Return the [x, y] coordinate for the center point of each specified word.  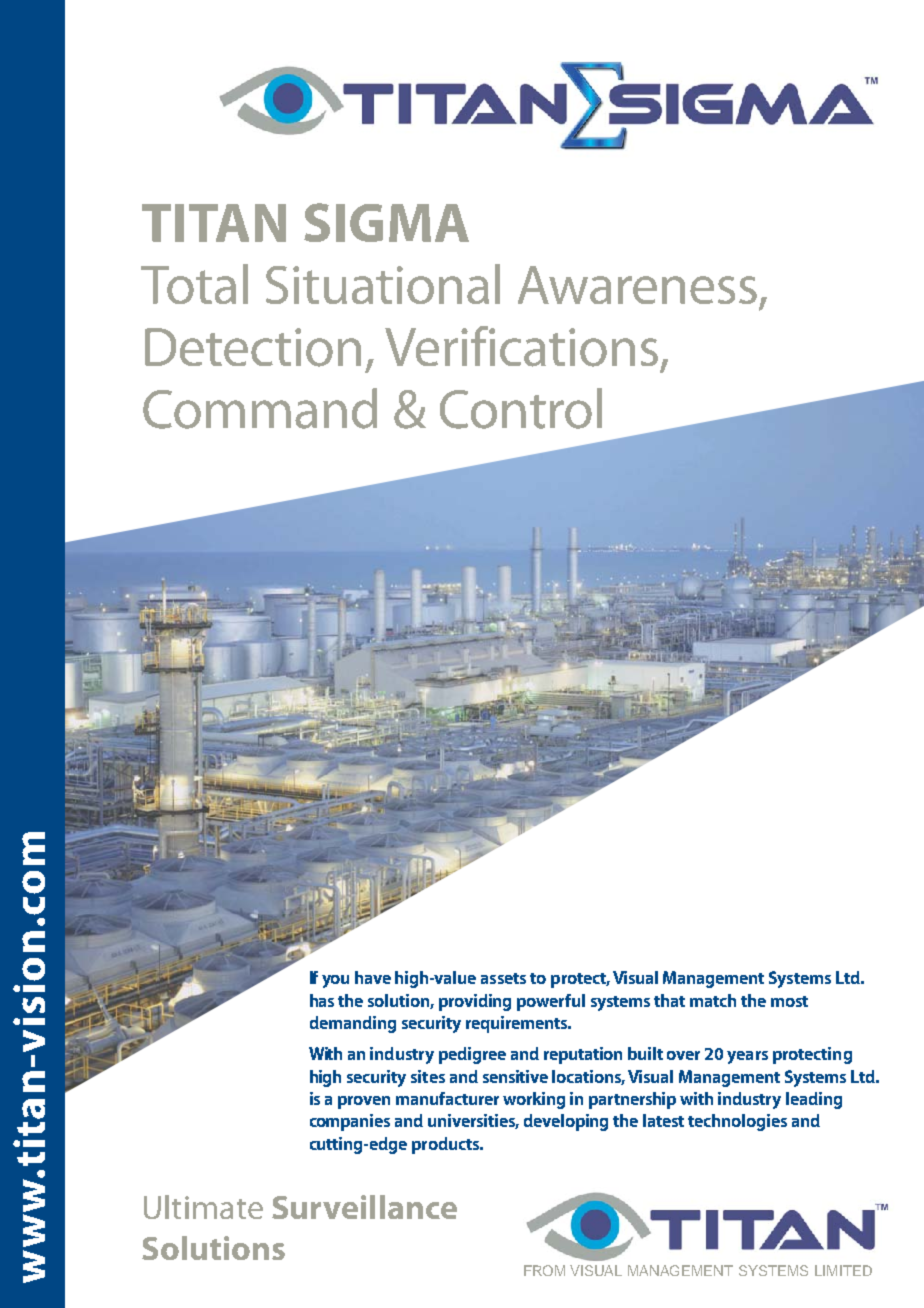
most [789, 1001]
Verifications [521, 346]
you [335, 981]
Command [260, 408]
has [322, 1000]
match [713, 1000]
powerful [551, 1002]
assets [503, 978]
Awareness [637, 285]
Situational [383, 284]
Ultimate [203, 1207]
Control [521, 408]
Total [194, 284]
